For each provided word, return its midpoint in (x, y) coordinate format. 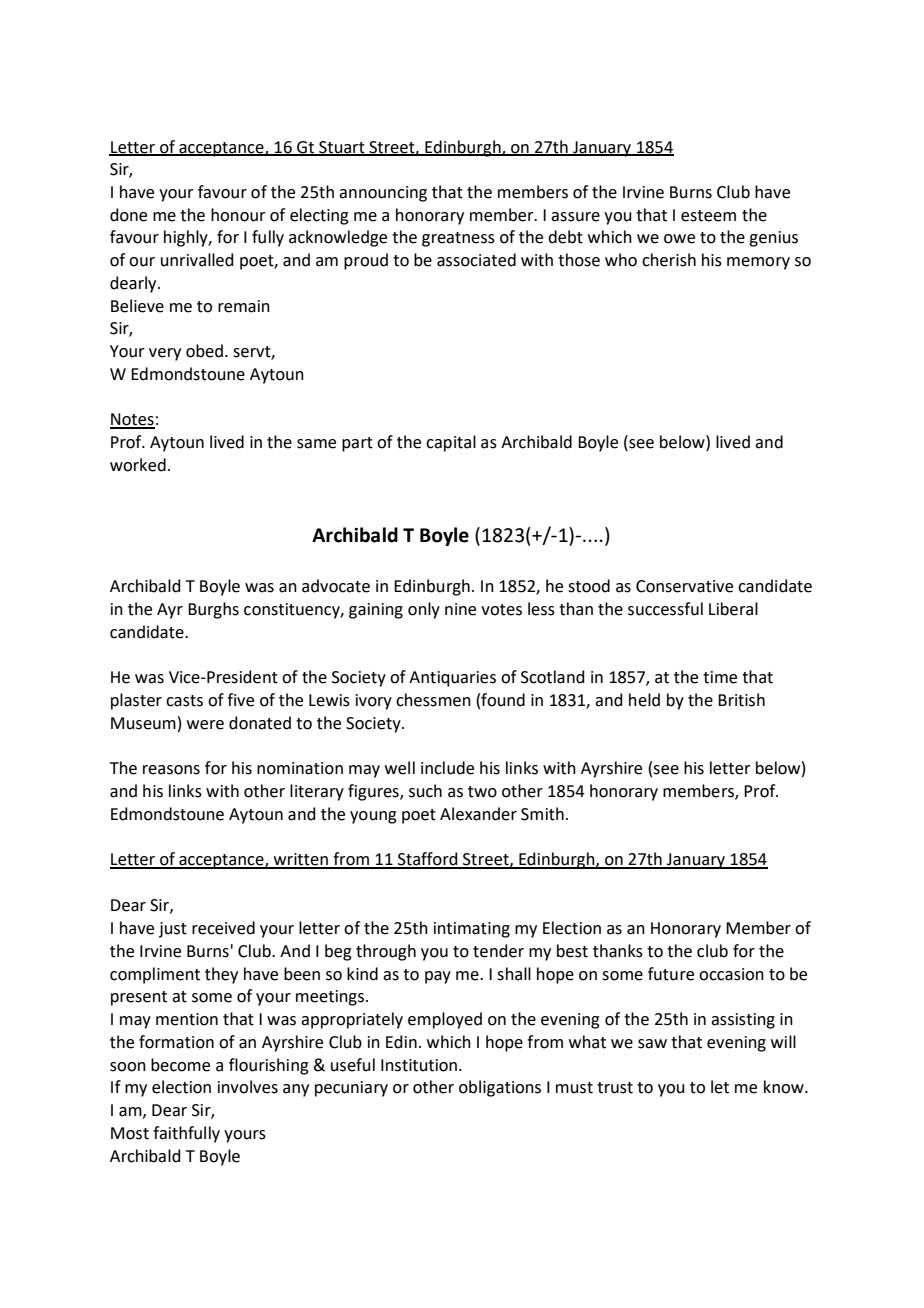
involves (248, 1087)
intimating (472, 930)
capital (451, 443)
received (223, 928)
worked (138, 465)
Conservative (684, 586)
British (741, 700)
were (205, 725)
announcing (383, 194)
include (447, 768)
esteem (708, 216)
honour (238, 215)
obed (204, 351)
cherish (669, 260)
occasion (731, 974)
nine (460, 609)
